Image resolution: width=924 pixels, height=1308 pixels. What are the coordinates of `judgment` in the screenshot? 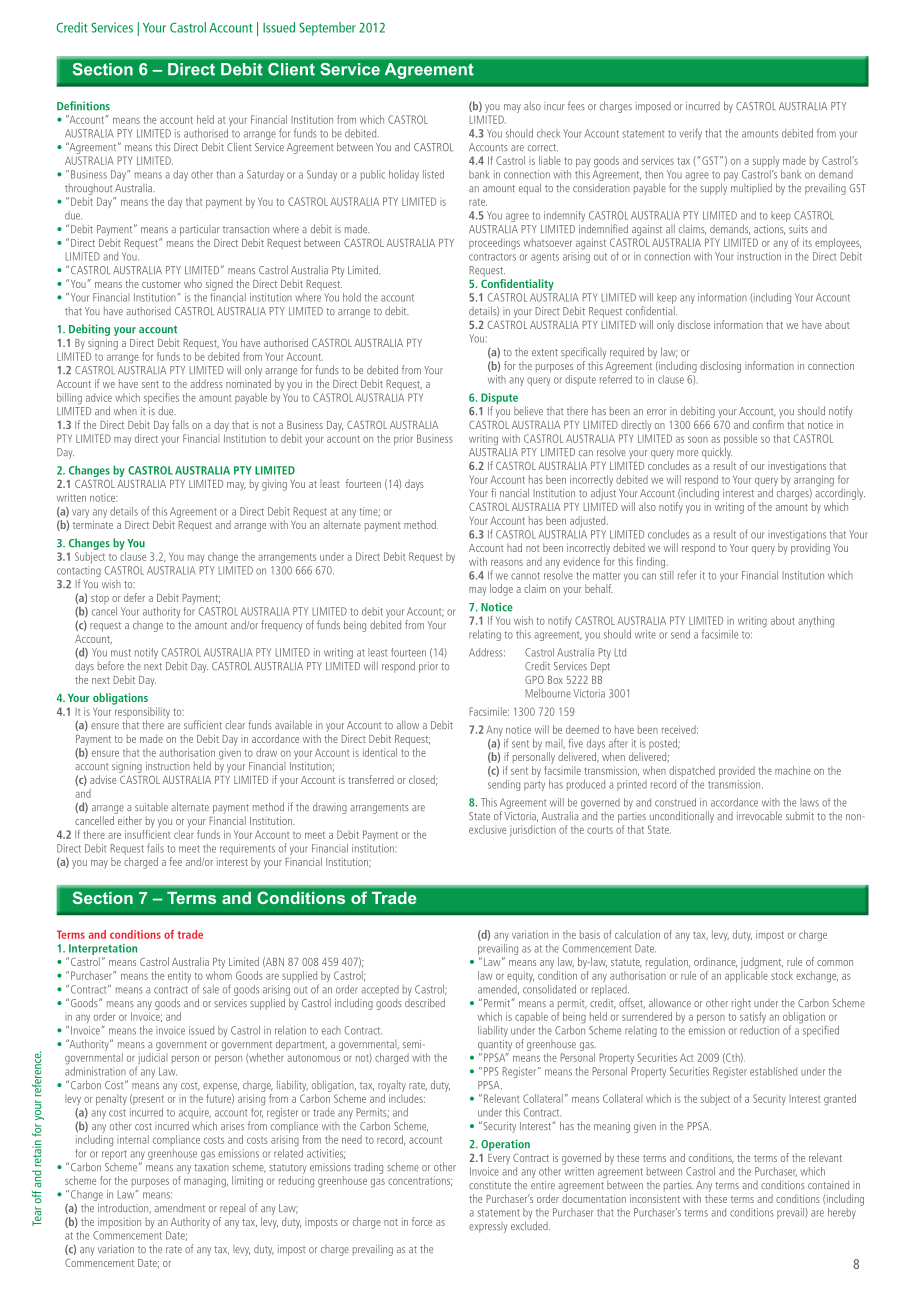 It's located at (762, 963).
